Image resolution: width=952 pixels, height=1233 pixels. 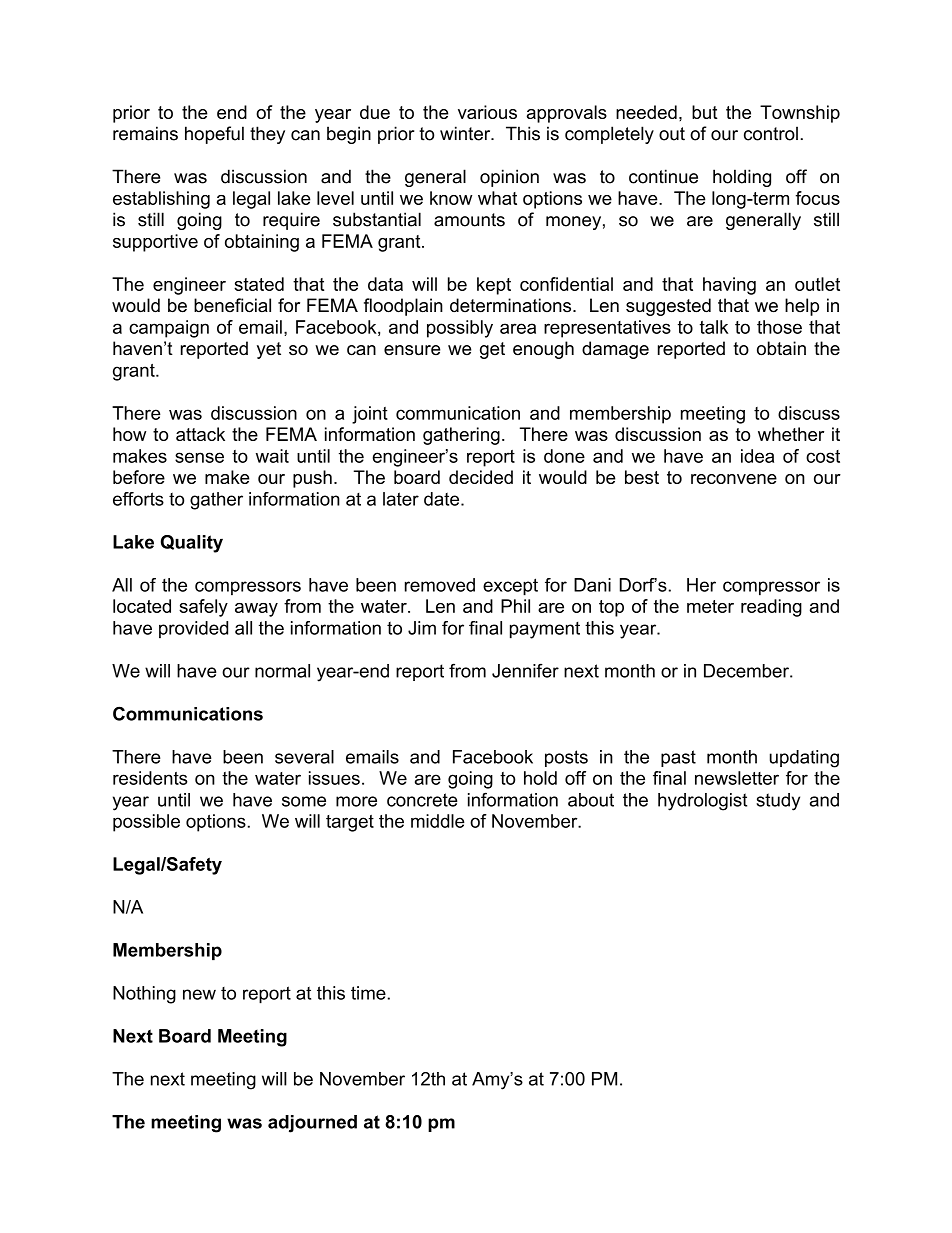 What do you see at coordinates (214, 135) in the screenshot?
I see `hopeful` at bounding box center [214, 135].
